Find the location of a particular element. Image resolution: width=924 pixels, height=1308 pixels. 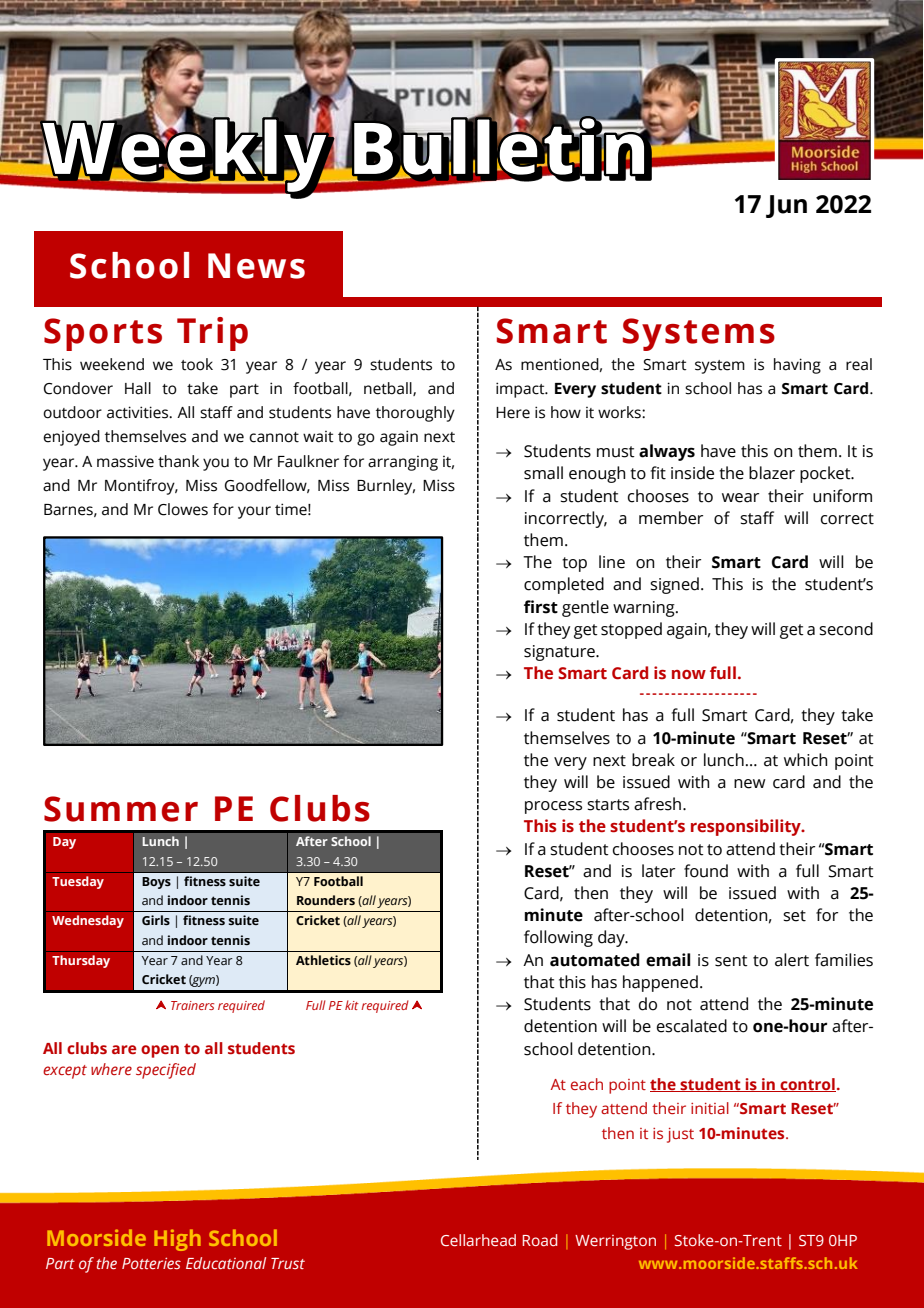

Summer is located at coordinates (121, 809).
